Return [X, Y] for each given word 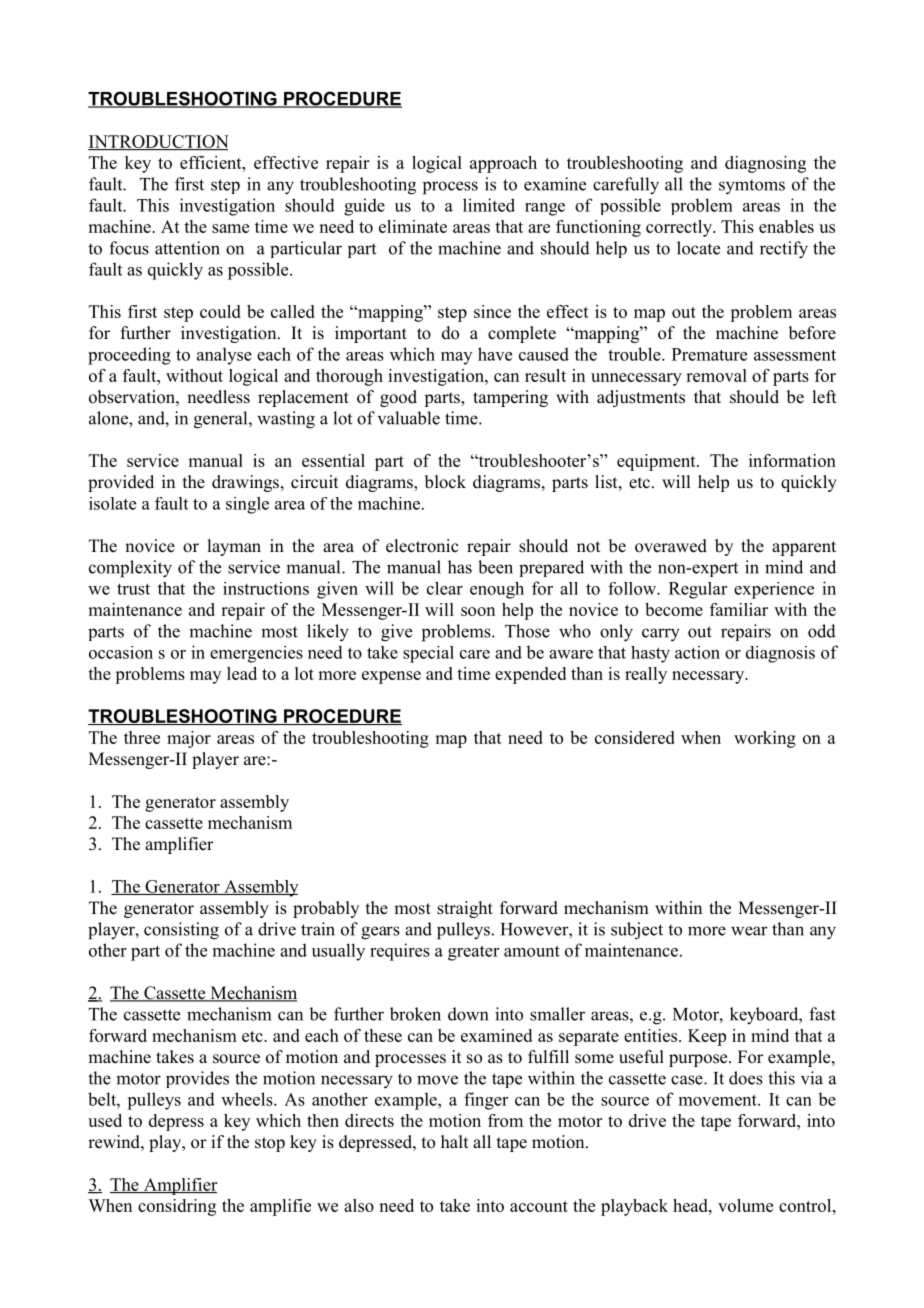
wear [749, 931]
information [792, 460]
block [445, 482]
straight [465, 909]
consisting [181, 931]
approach [503, 164]
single [247, 505]
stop [270, 1144]
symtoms [752, 187]
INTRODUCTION [158, 142]
